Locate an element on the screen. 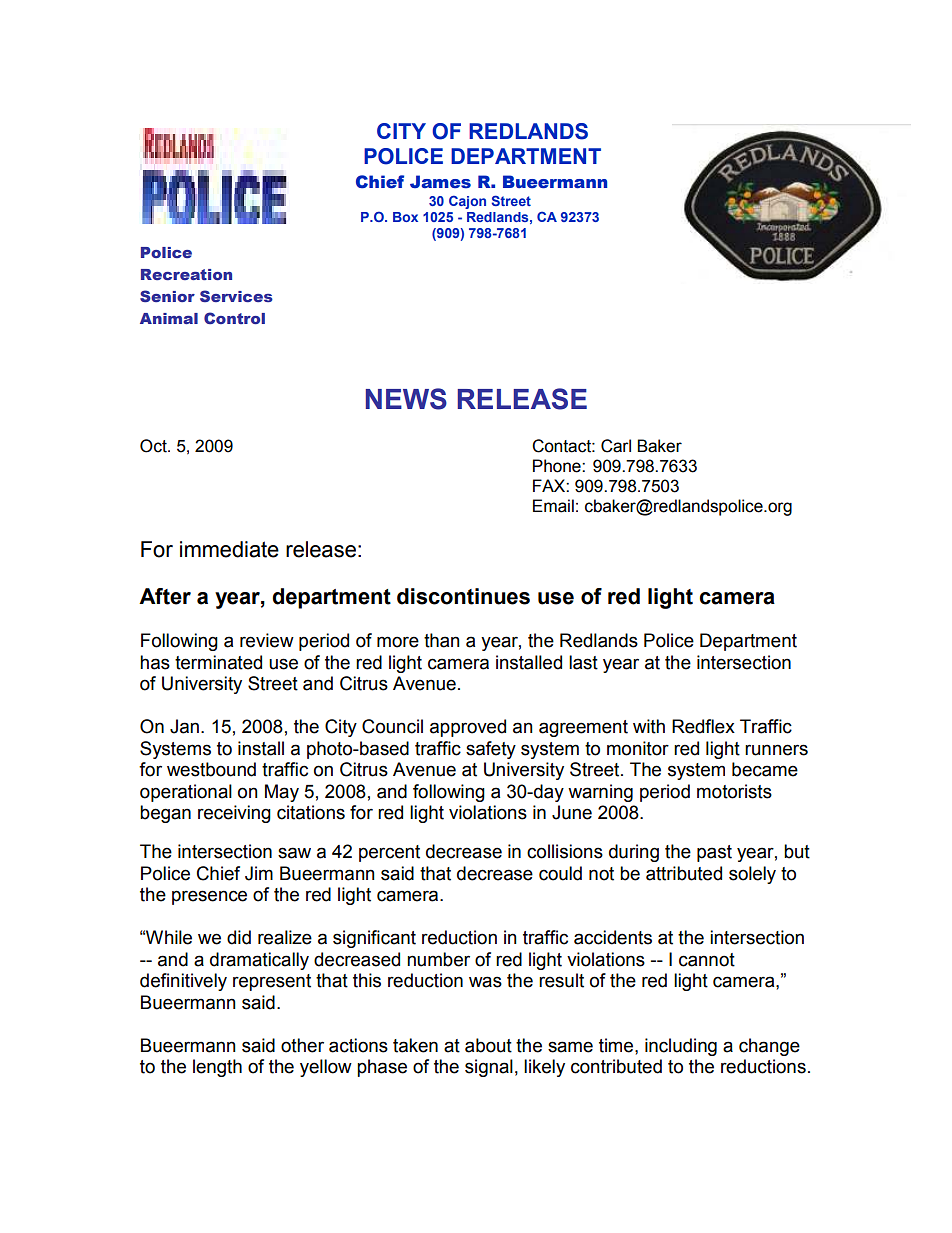  length is located at coordinates (217, 1068).
